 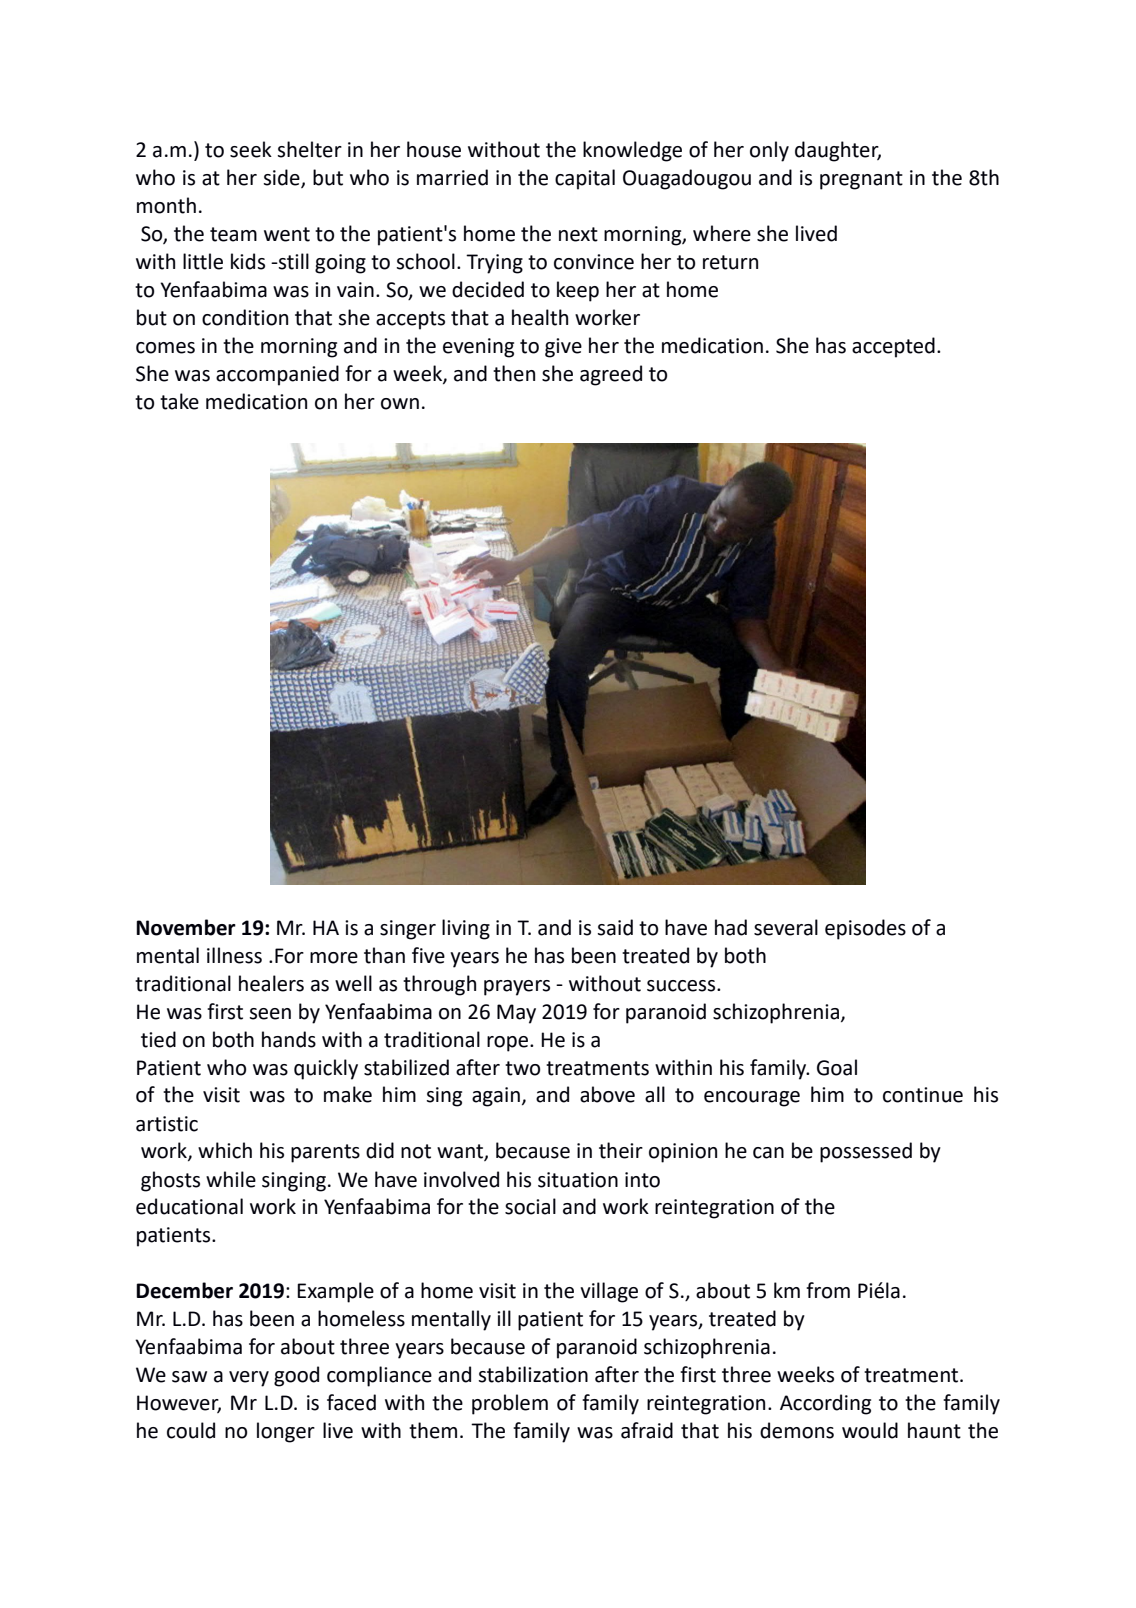 What do you see at coordinates (865, 929) in the image?
I see `episodes` at bounding box center [865, 929].
